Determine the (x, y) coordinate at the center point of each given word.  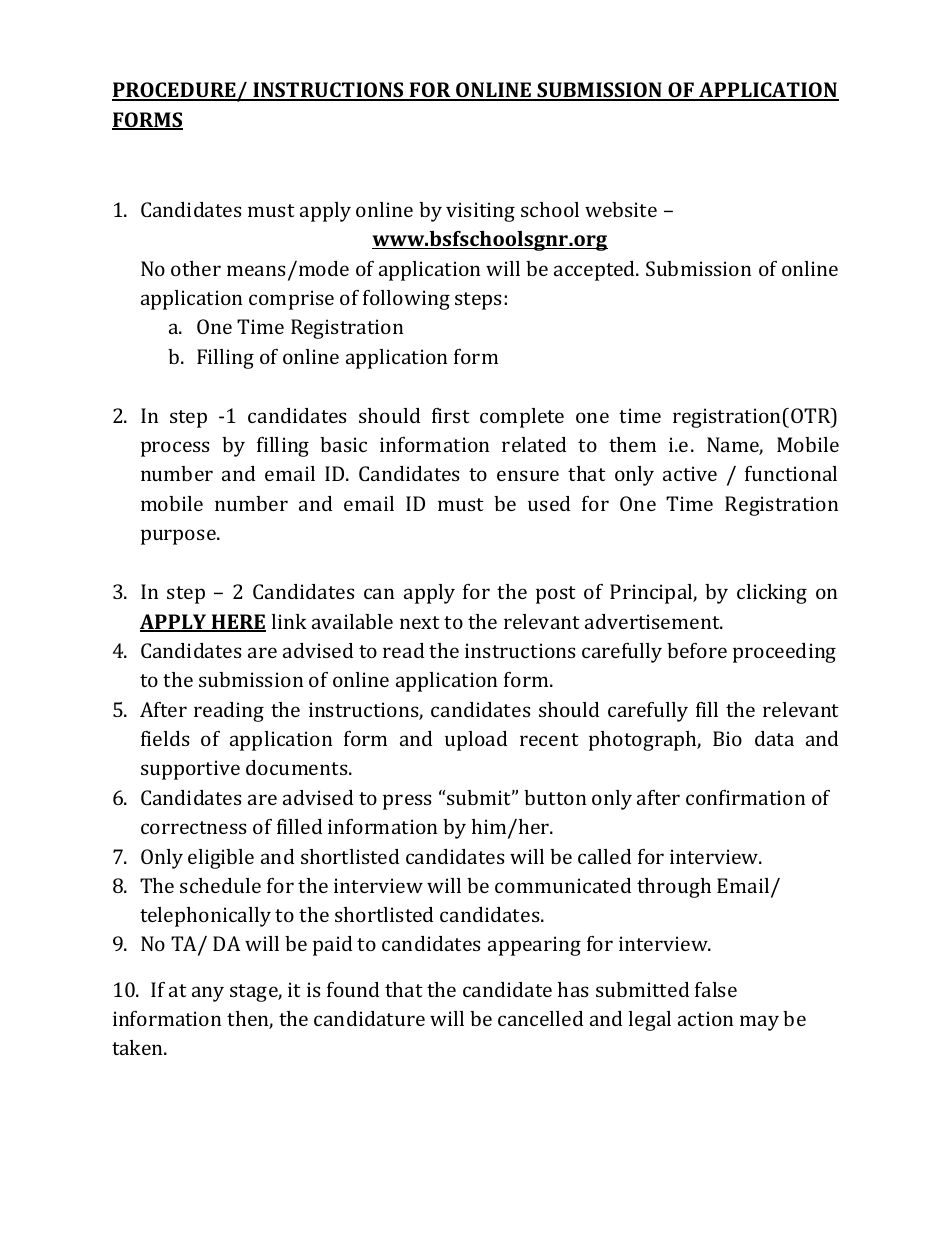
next (420, 622)
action (705, 1018)
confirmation (745, 797)
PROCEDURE (175, 91)
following (406, 300)
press (407, 802)
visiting (480, 212)
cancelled (540, 1018)
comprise (291, 300)
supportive (190, 770)
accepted (596, 271)
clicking (772, 594)
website (621, 209)
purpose (179, 537)
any (208, 994)
